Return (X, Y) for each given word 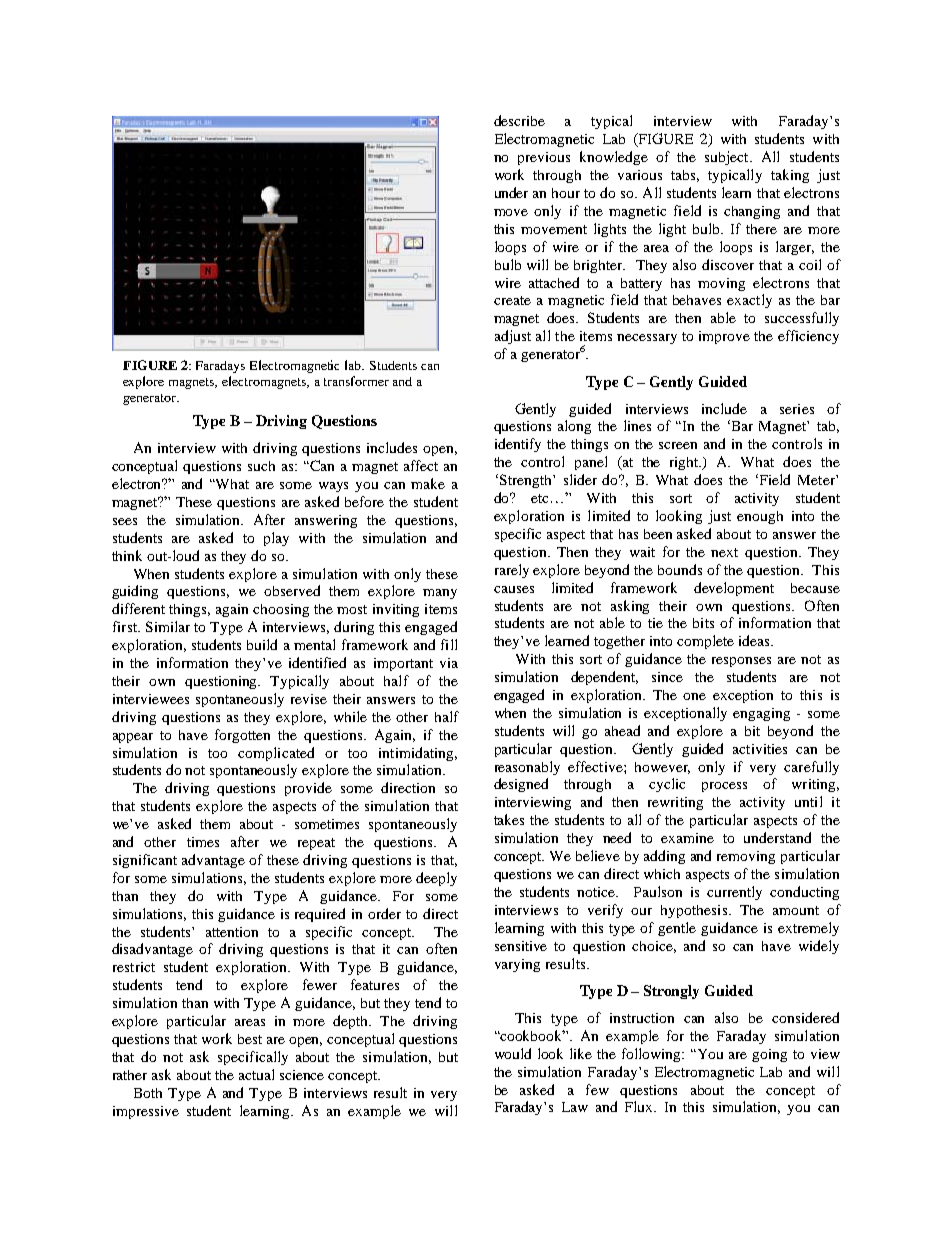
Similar (168, 626)
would (513, 1053)
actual (256, 1074)
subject (728, 158)
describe (519, 120)
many (440, 594)
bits (703, 623)
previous (544, 158)
